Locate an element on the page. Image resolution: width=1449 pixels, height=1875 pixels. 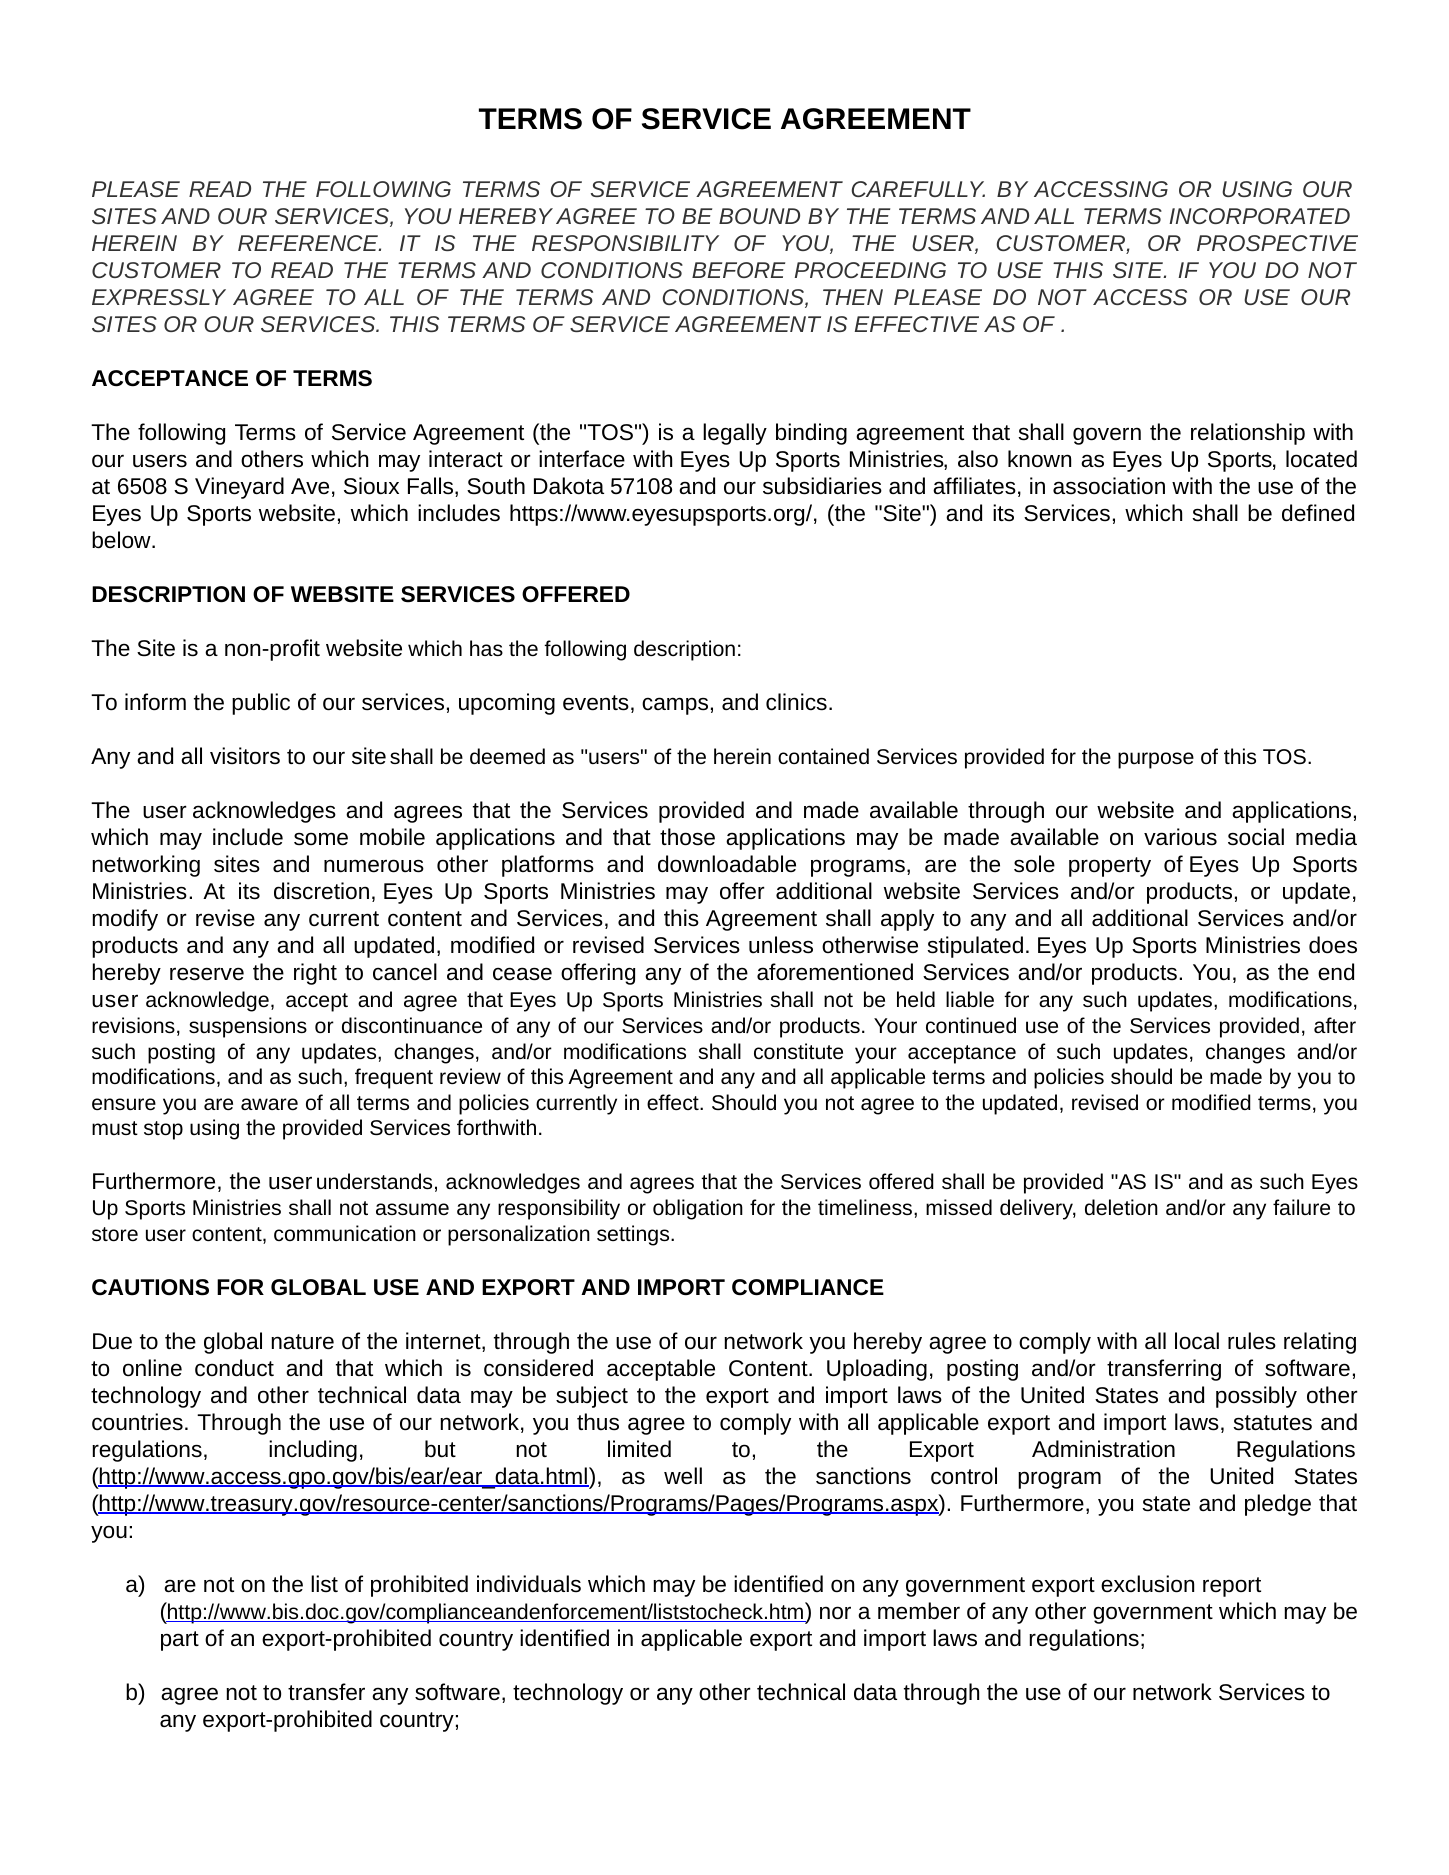
part is located at coordinates (180, 1641).
